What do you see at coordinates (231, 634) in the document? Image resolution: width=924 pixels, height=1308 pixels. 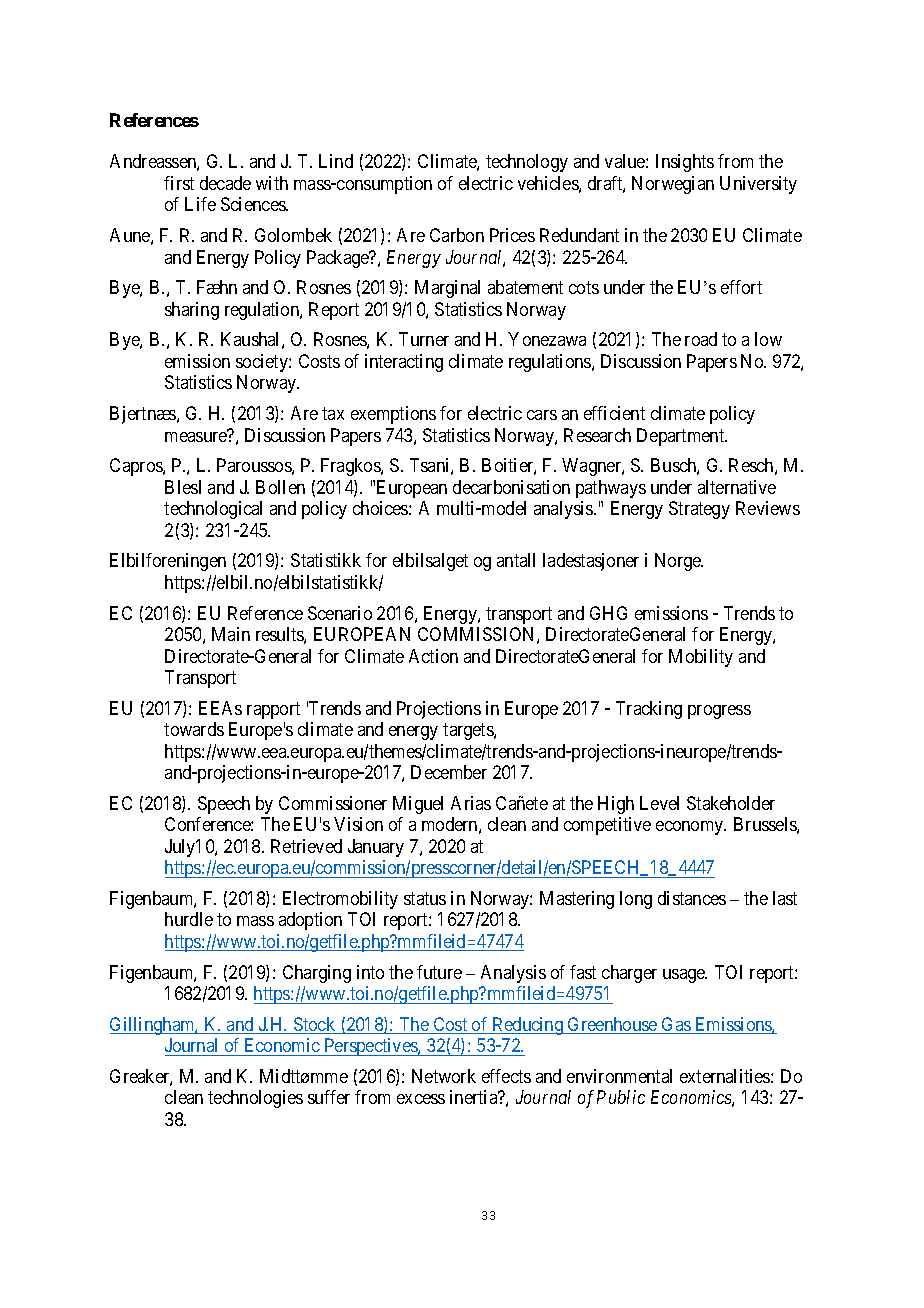 I see `Main` at bounding box center [231, 634].
